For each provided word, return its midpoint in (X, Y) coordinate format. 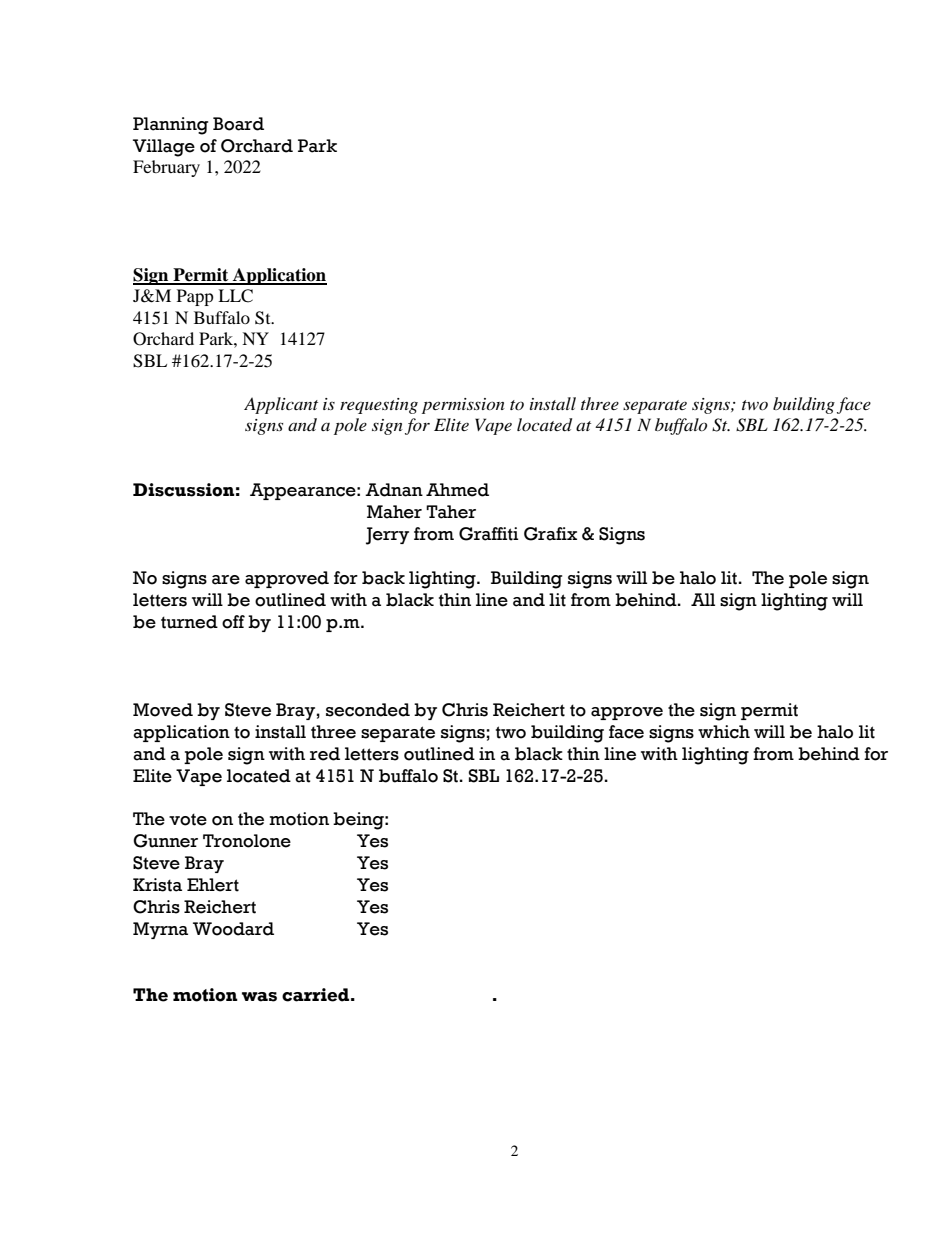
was (259, 997)
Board (238, 124)
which (724, 732)
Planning (170, 126)
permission (463, 406)
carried (315, 995)
